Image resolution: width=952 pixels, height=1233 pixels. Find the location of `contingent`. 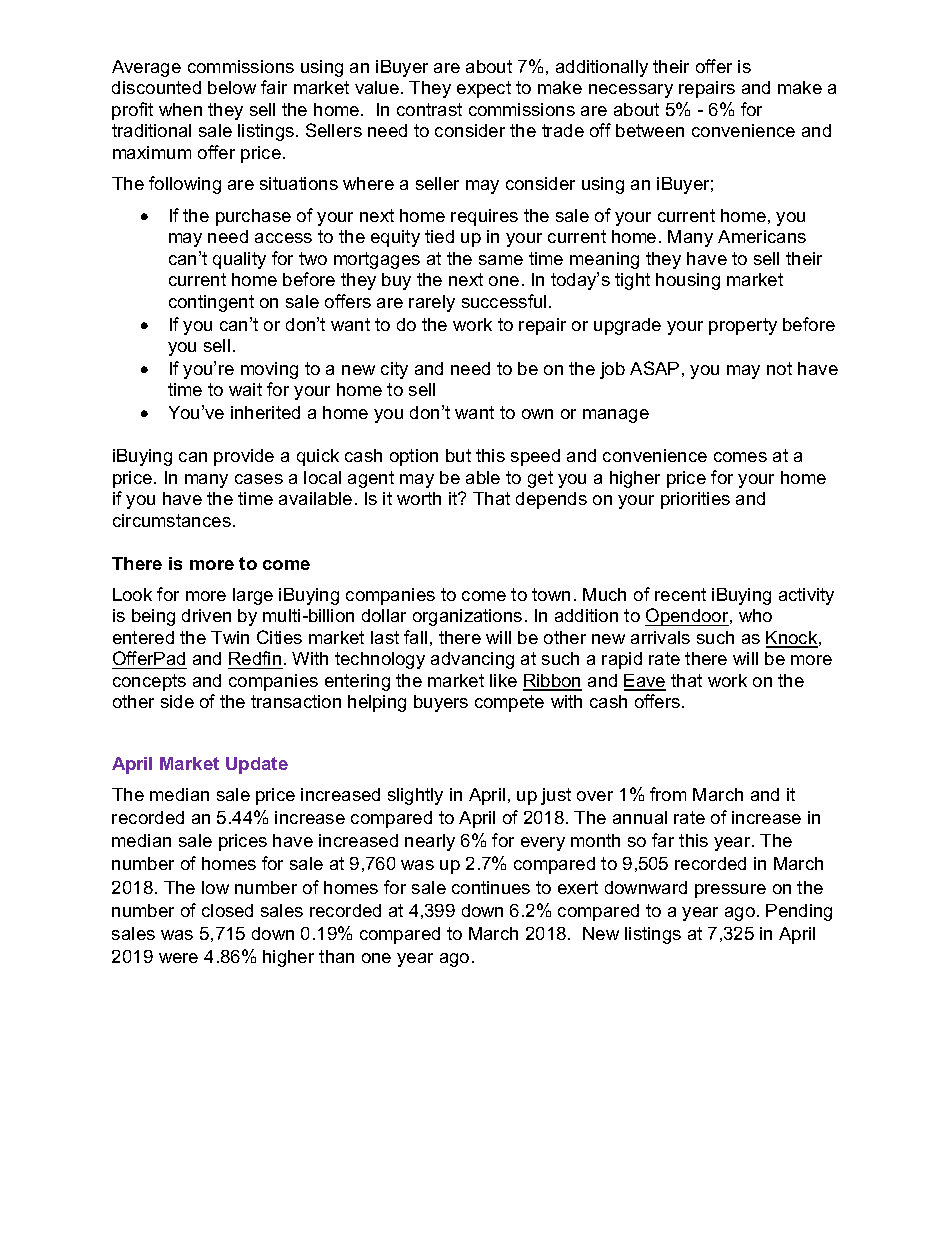

contingent is located at coordinates (211, 303).
